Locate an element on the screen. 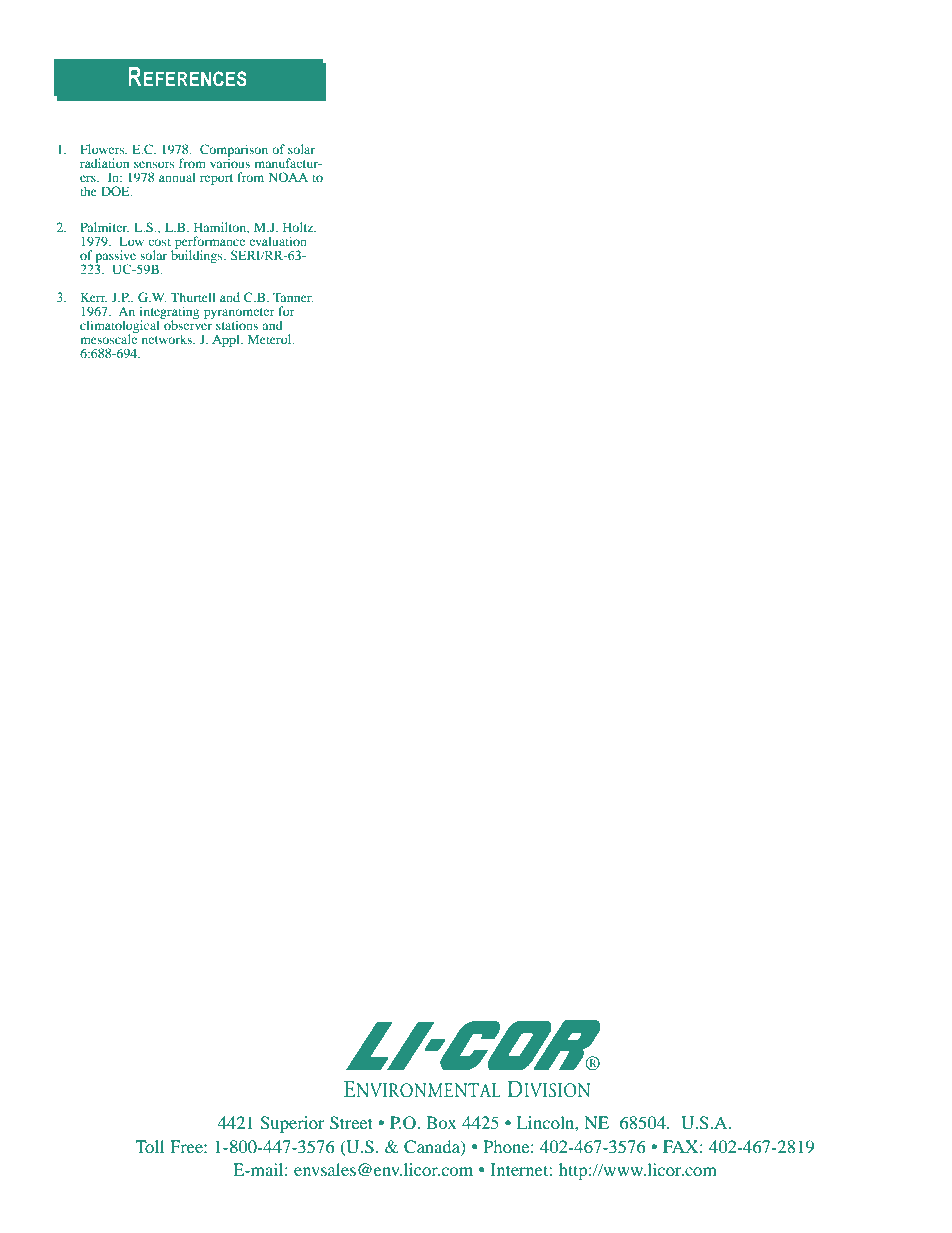  Street is located at coordinates (351, 1123).
